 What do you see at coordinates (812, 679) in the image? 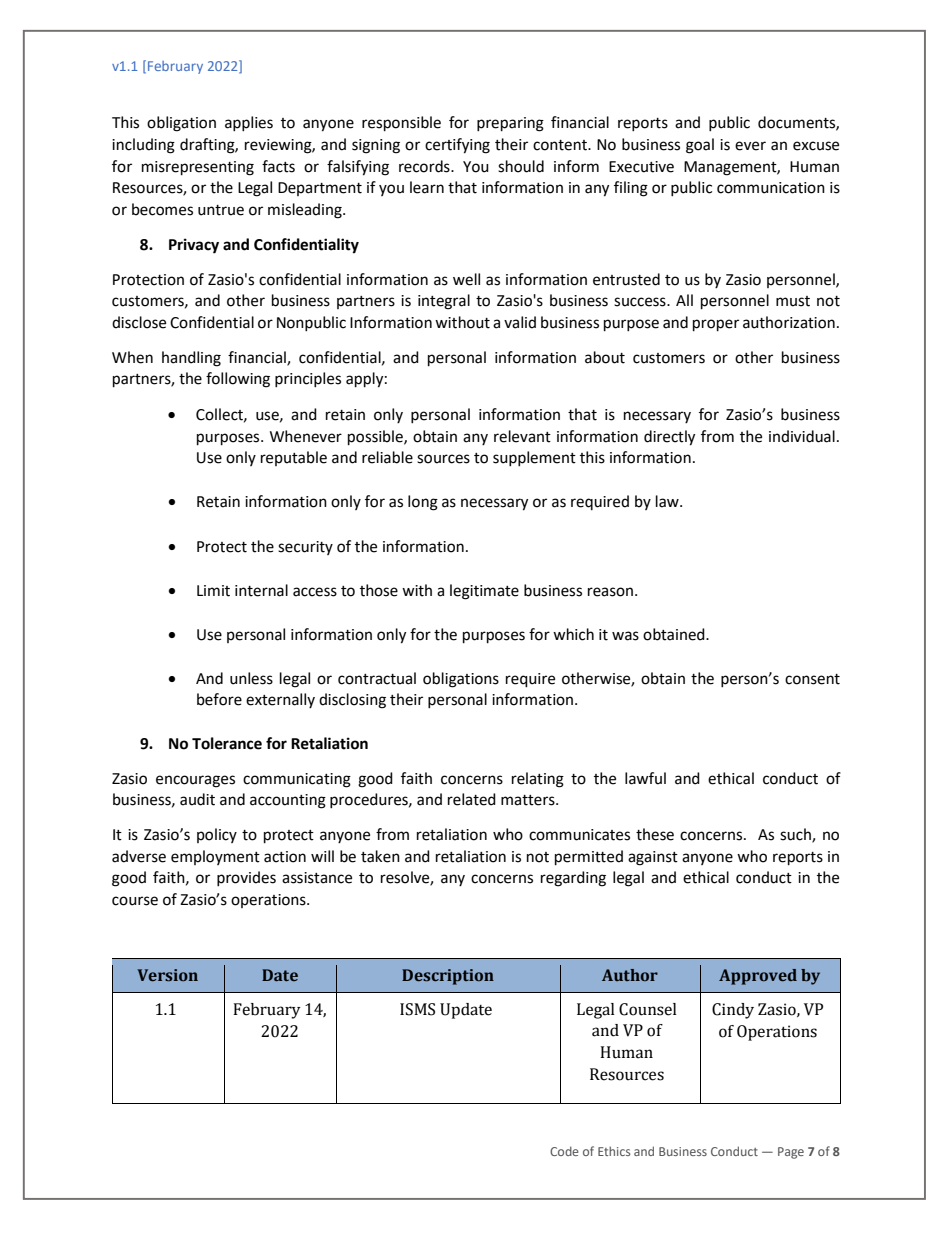
I see `consent` at bounding box center [812, 679].
